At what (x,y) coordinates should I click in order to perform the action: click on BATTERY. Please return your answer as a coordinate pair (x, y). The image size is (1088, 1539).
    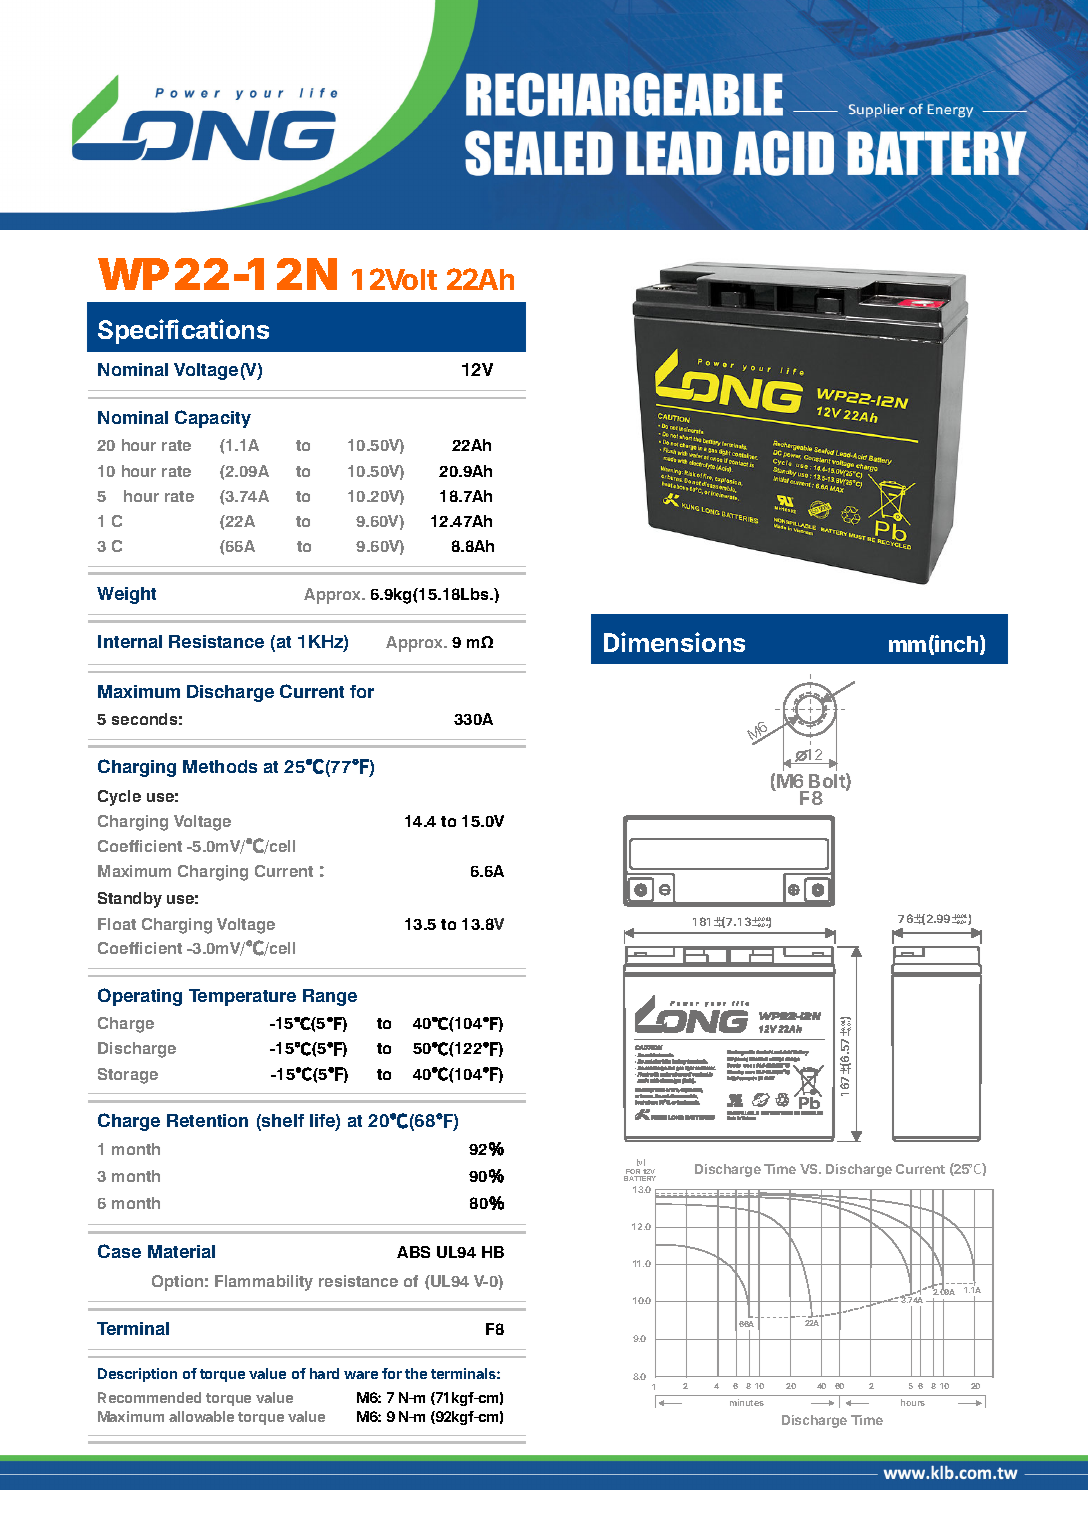
    Looking at the image, I should click on (640, 1178).
